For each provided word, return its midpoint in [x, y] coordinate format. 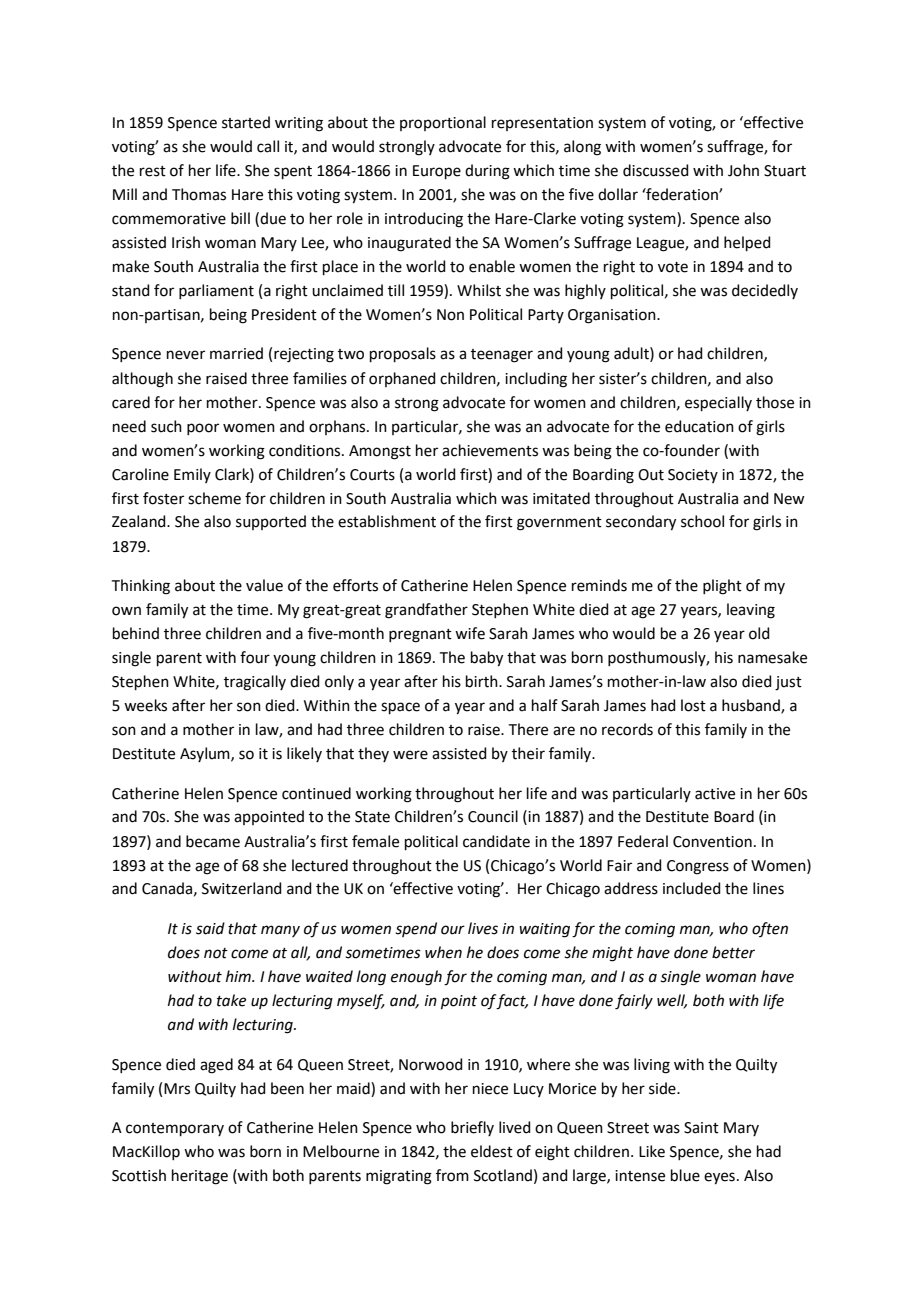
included [692, 888]
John [743, 170]
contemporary [175, 1129]
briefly [472, 1128]
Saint [701, 1128]
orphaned [402, 379]
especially [718, 403]
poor [203, 429]
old [759, 633]
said [210, 928]
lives [483, 928]
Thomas [199, 194]
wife [470, 633]
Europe [437, 172]
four [255, 657]
